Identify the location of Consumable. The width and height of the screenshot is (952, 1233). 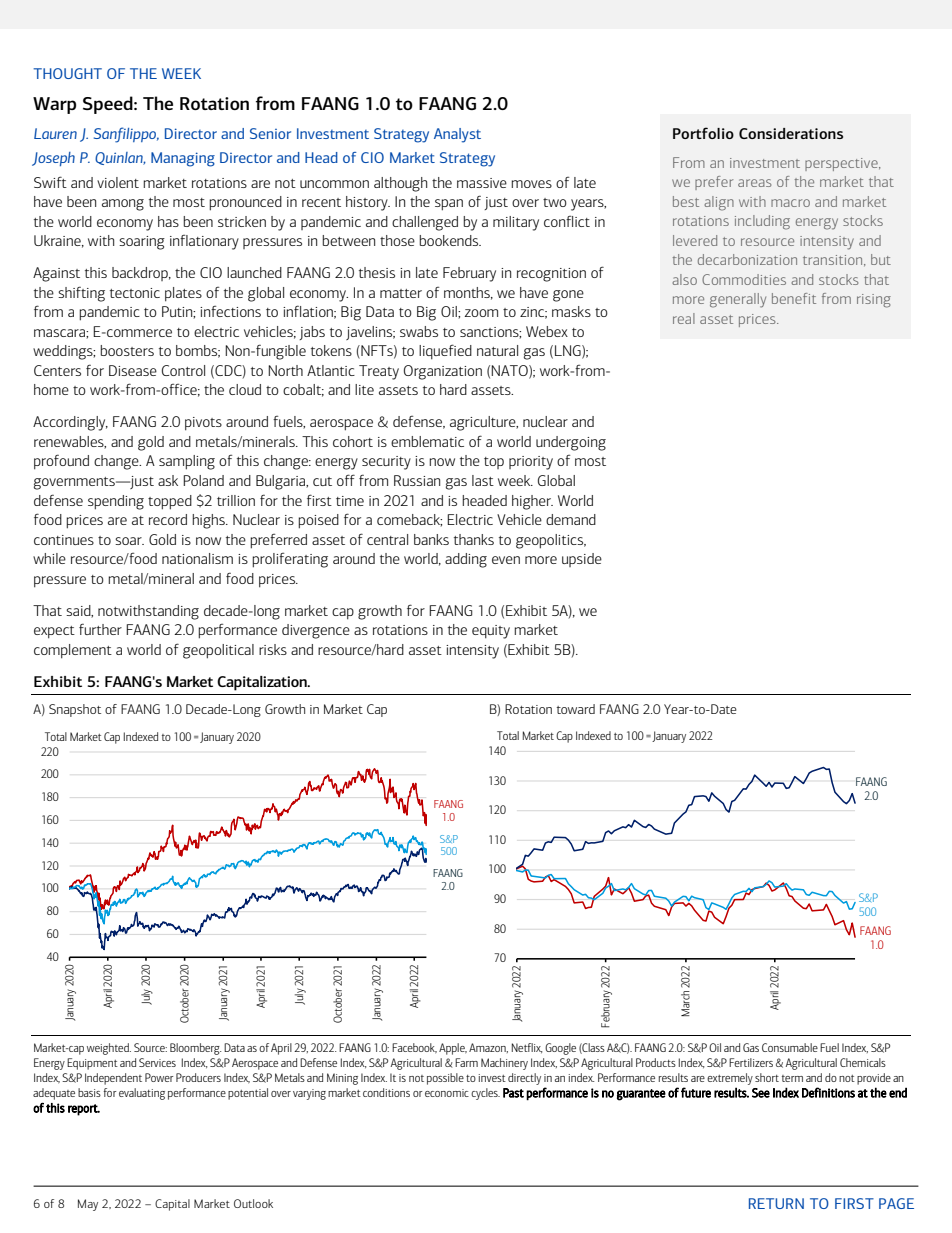
(790, 1047).
